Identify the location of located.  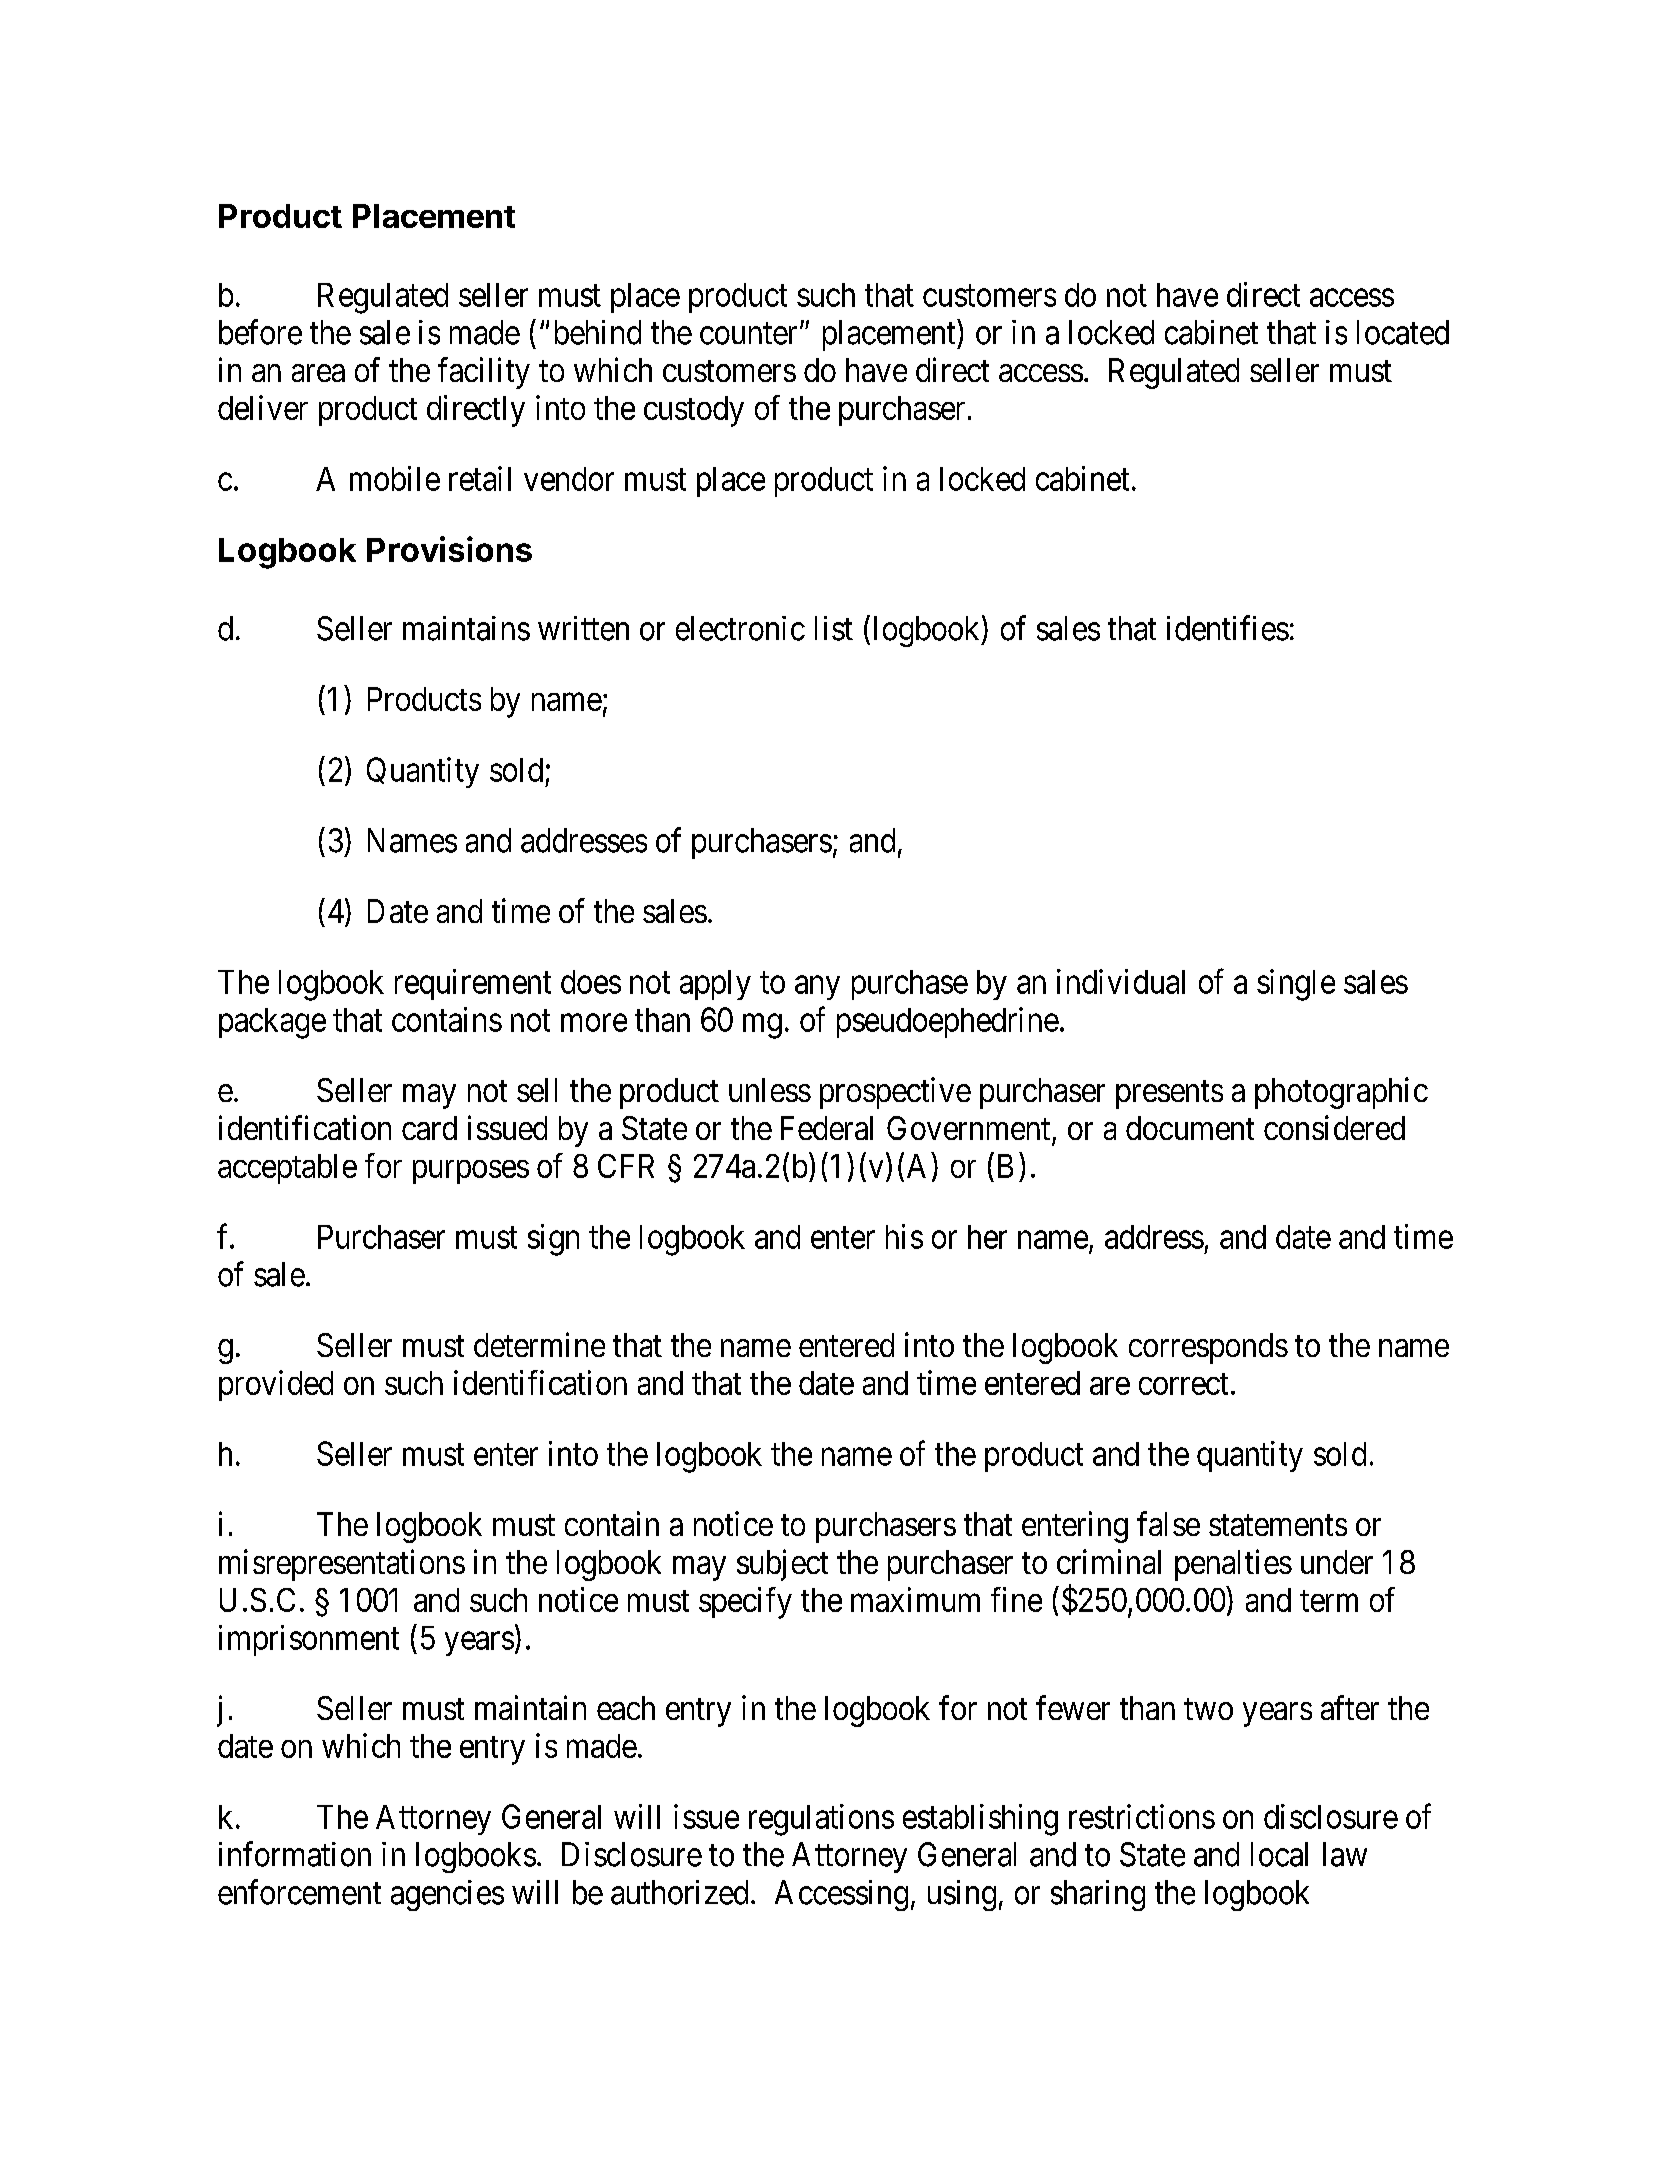
(1403, 332).
